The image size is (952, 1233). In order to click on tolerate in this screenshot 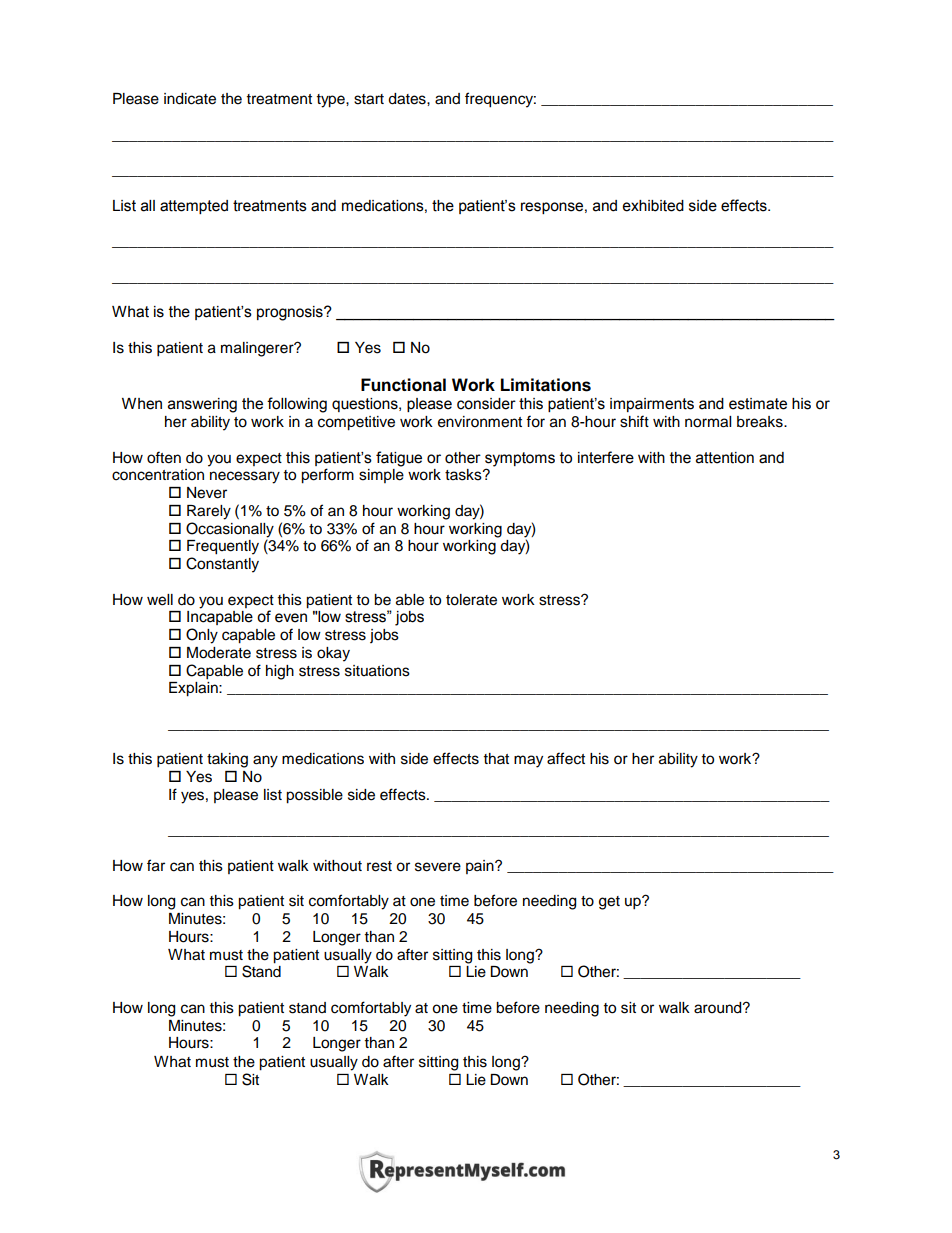, I will do `click(471, 600)`.
